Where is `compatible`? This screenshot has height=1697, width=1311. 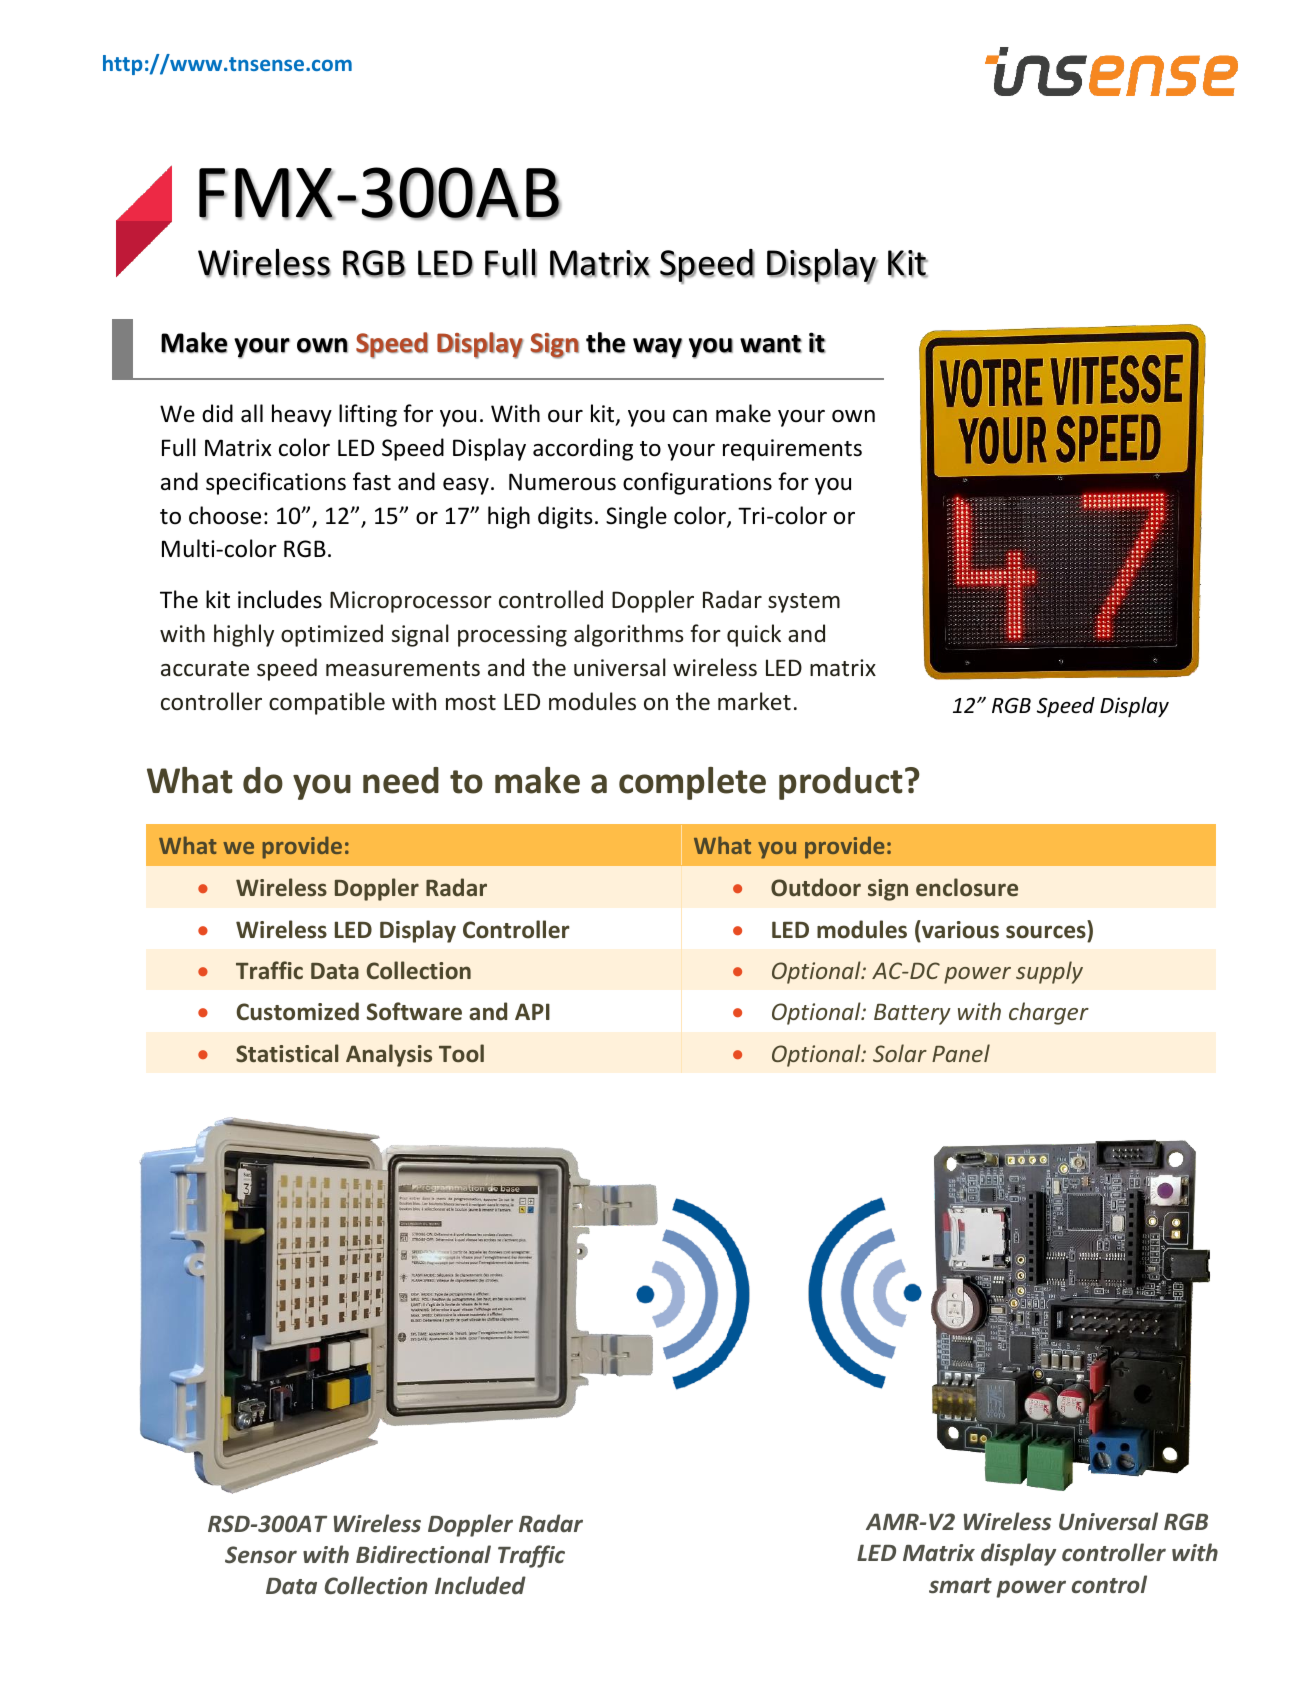 compatible is located at coordinates (327, 703).
